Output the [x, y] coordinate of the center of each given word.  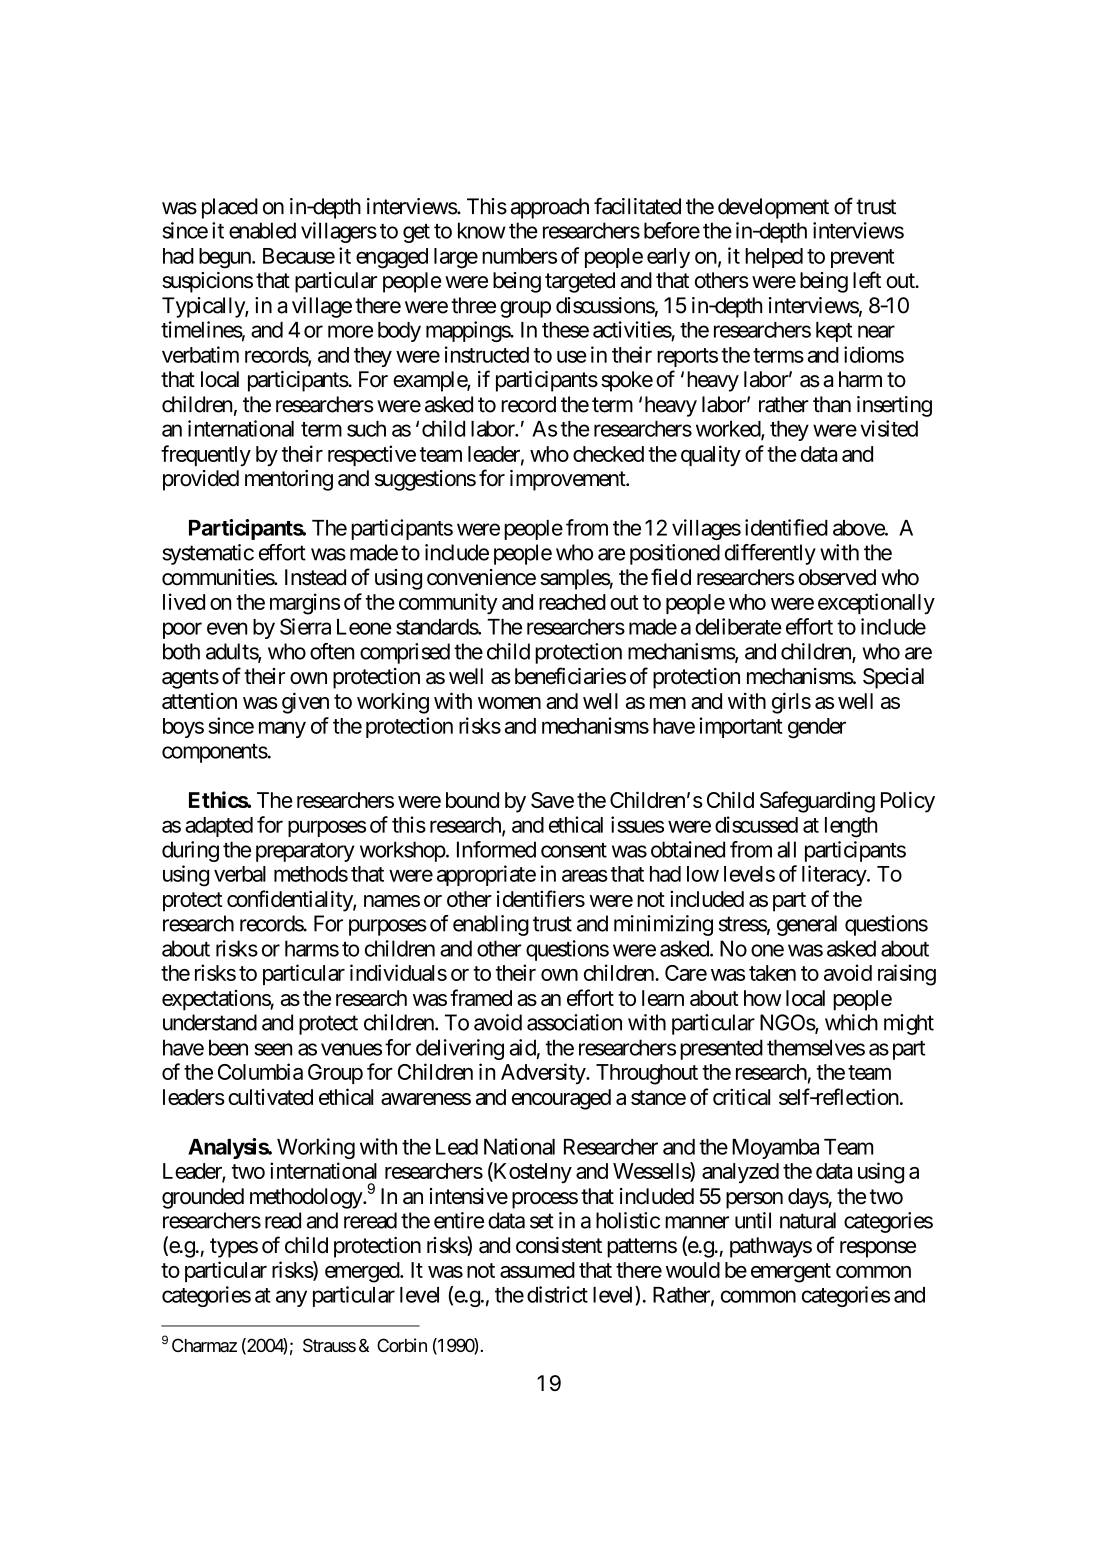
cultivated [270, 1097]
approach [550, 208]
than [832, 404]
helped [774, 258]
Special [893, 678]
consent [574, 850]
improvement [568, 480]
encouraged [561, 1099]
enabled [262, 230]
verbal [240, 874]
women [509, 703]
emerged [363, 1272]
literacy [835, 875]
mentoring [289, 480]
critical [741, 1096]
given [305, 703]
